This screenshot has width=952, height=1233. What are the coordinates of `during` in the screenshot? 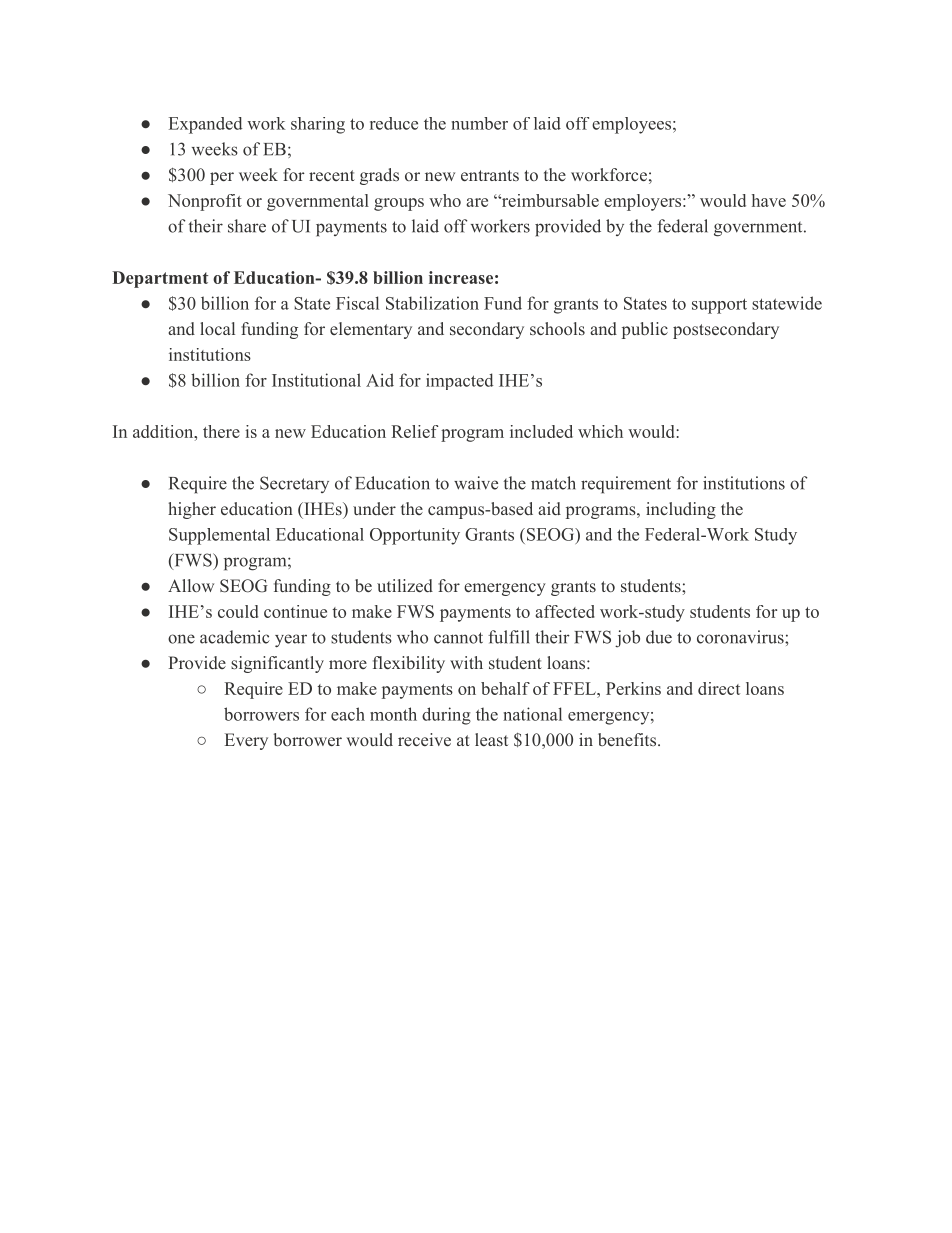 It's located at (446, 716).
